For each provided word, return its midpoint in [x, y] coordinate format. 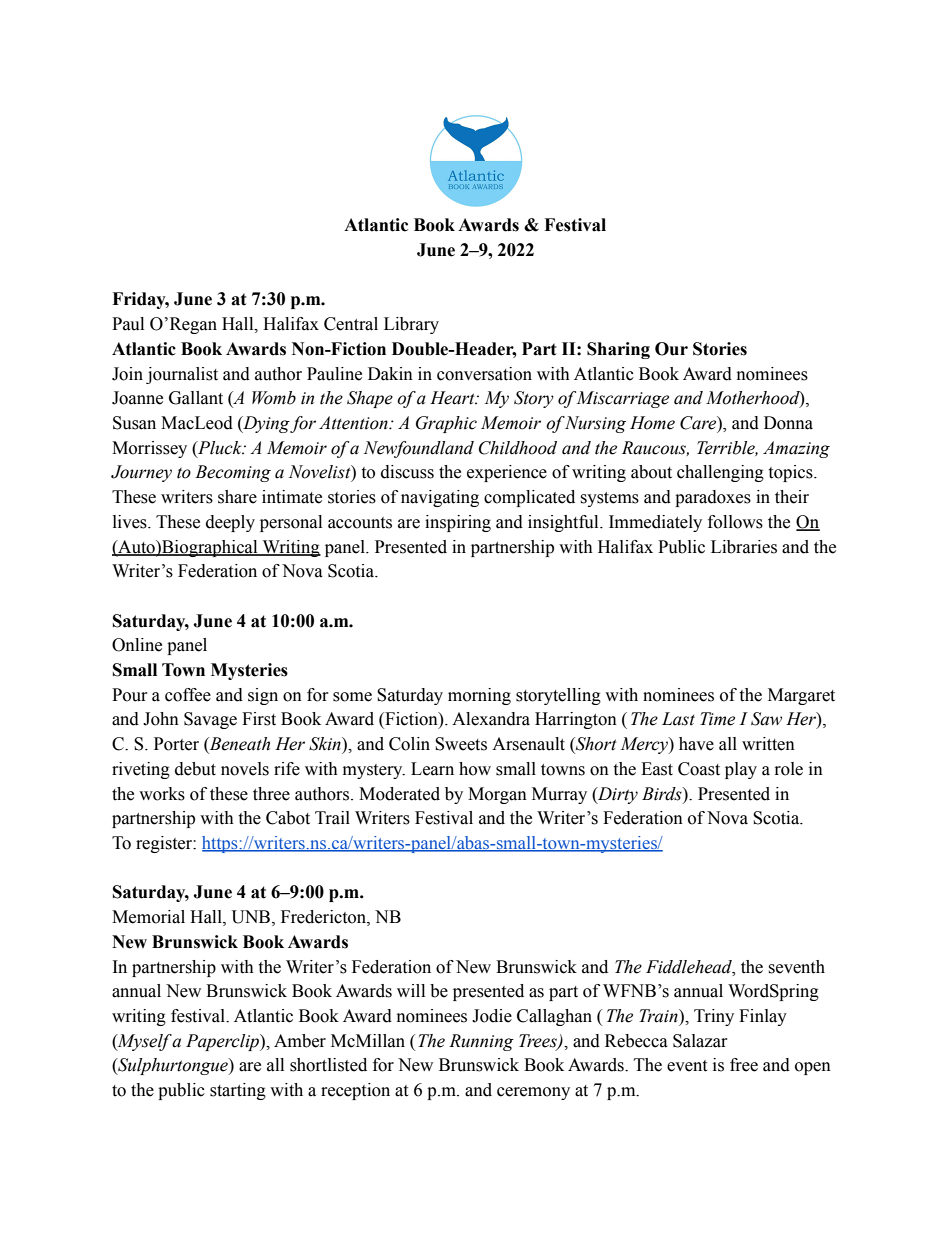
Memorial [148, 917]
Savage [210, 720]
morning [479, 696]
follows [735, 522]
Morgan [497, 795]
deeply [230, 523]
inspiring [458, 523]
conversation [484, 374]
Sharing [618, 350]
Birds [663, 794]
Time [717, 719]
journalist [182, 375]
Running [481, 1042]
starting [238, 1091]
